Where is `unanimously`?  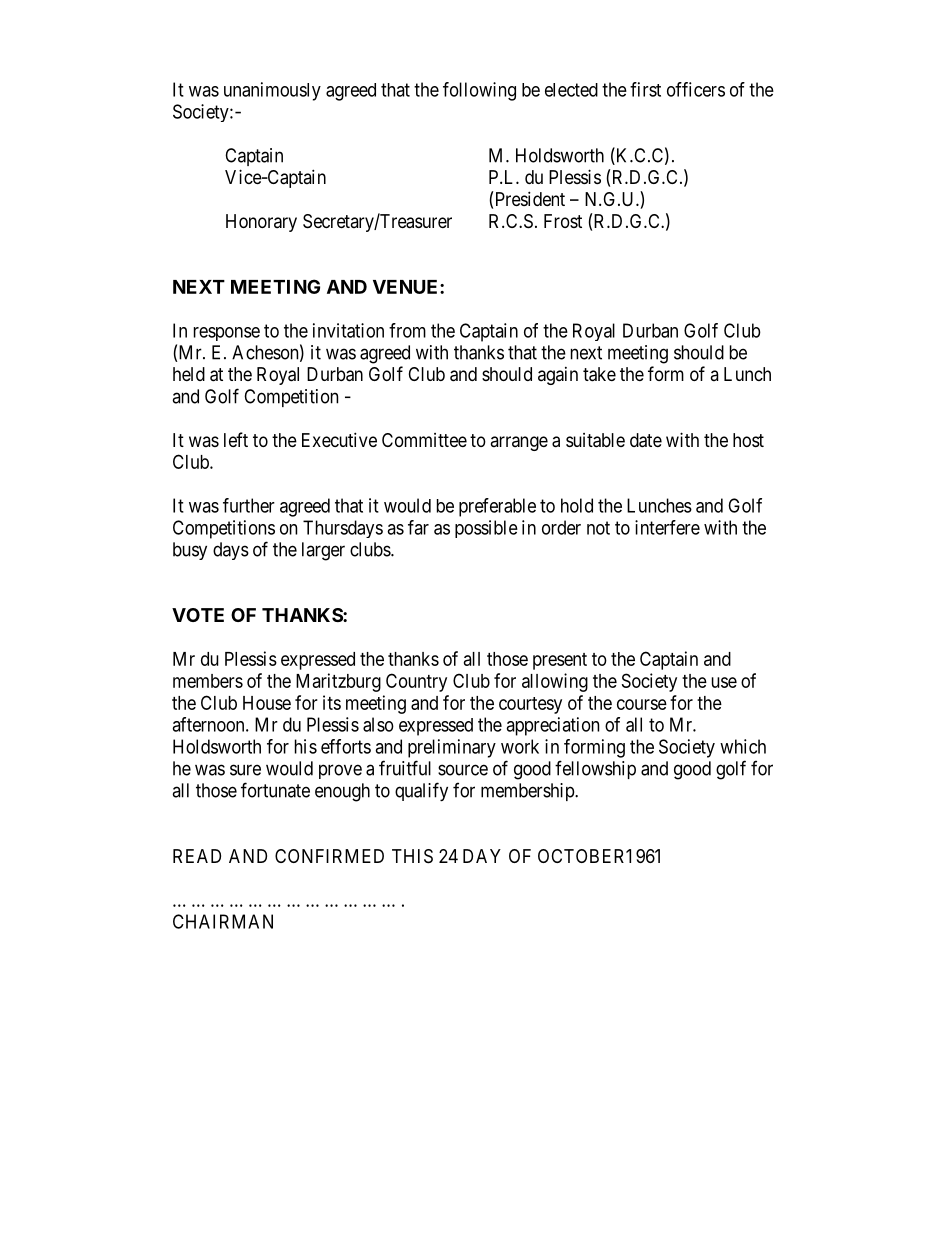
unanimously is located at coordinates (272, 91).
